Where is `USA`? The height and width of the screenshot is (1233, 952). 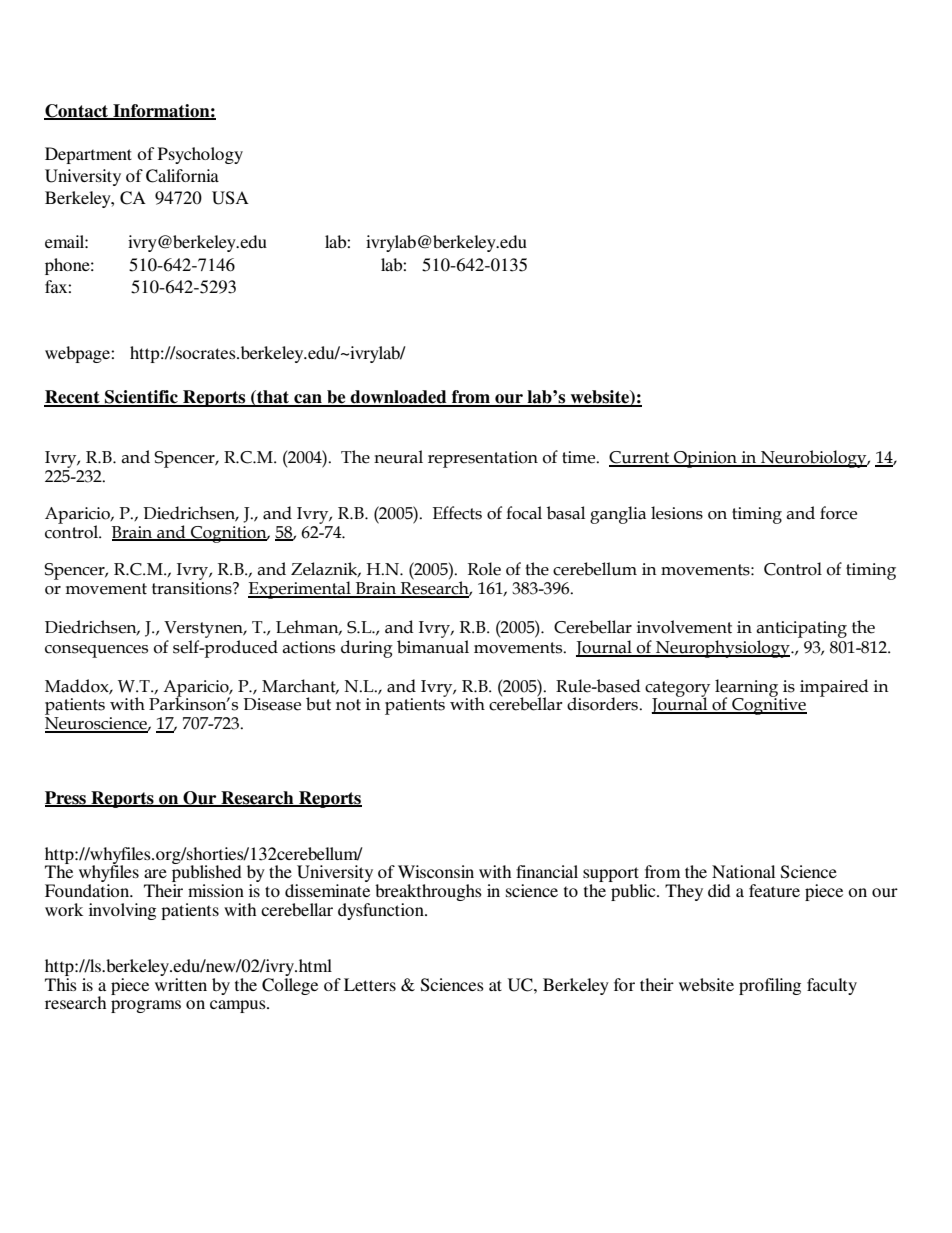
USA is located at coordinates (230, 198).
